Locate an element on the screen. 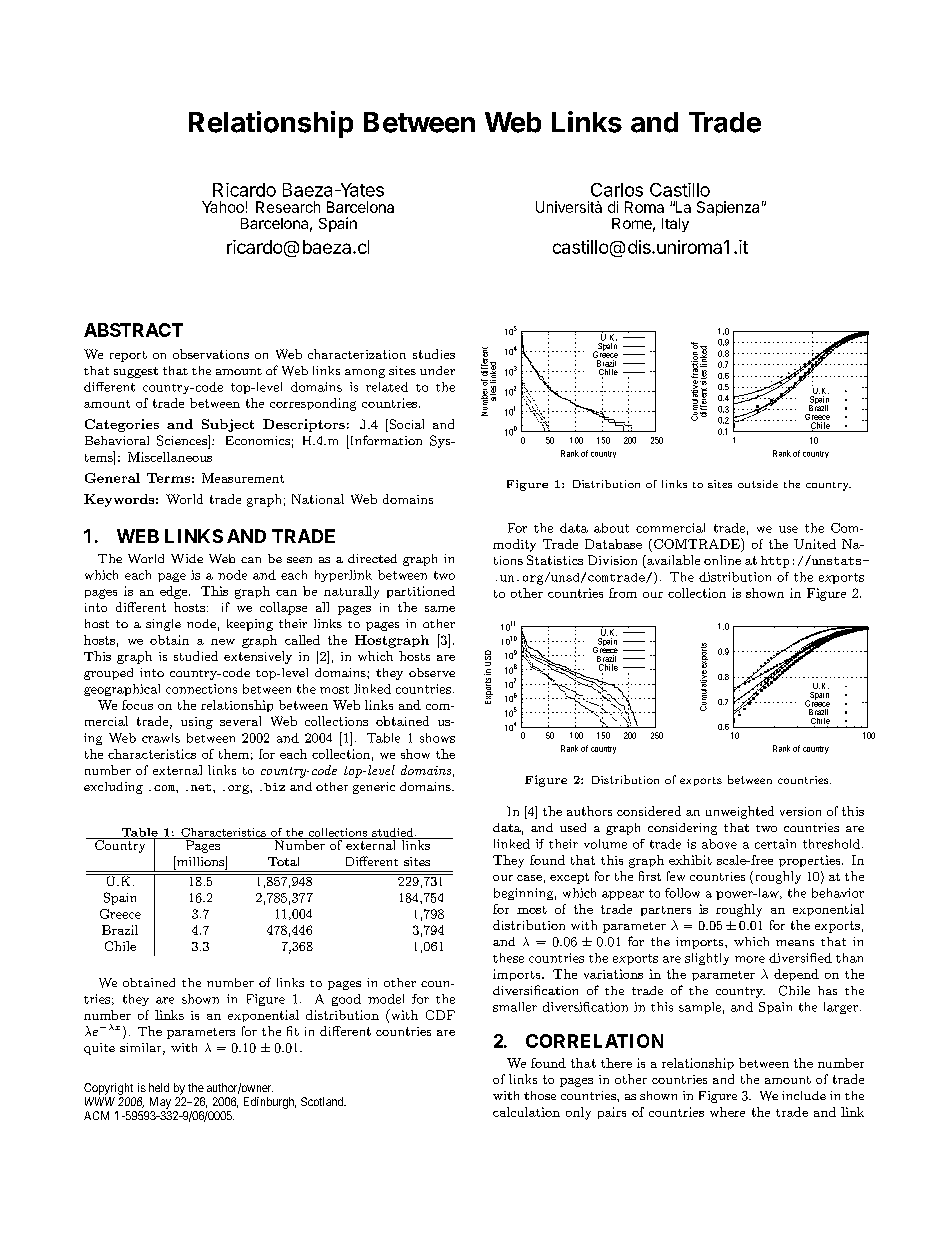  held is located at coordinates (159, 1087).
